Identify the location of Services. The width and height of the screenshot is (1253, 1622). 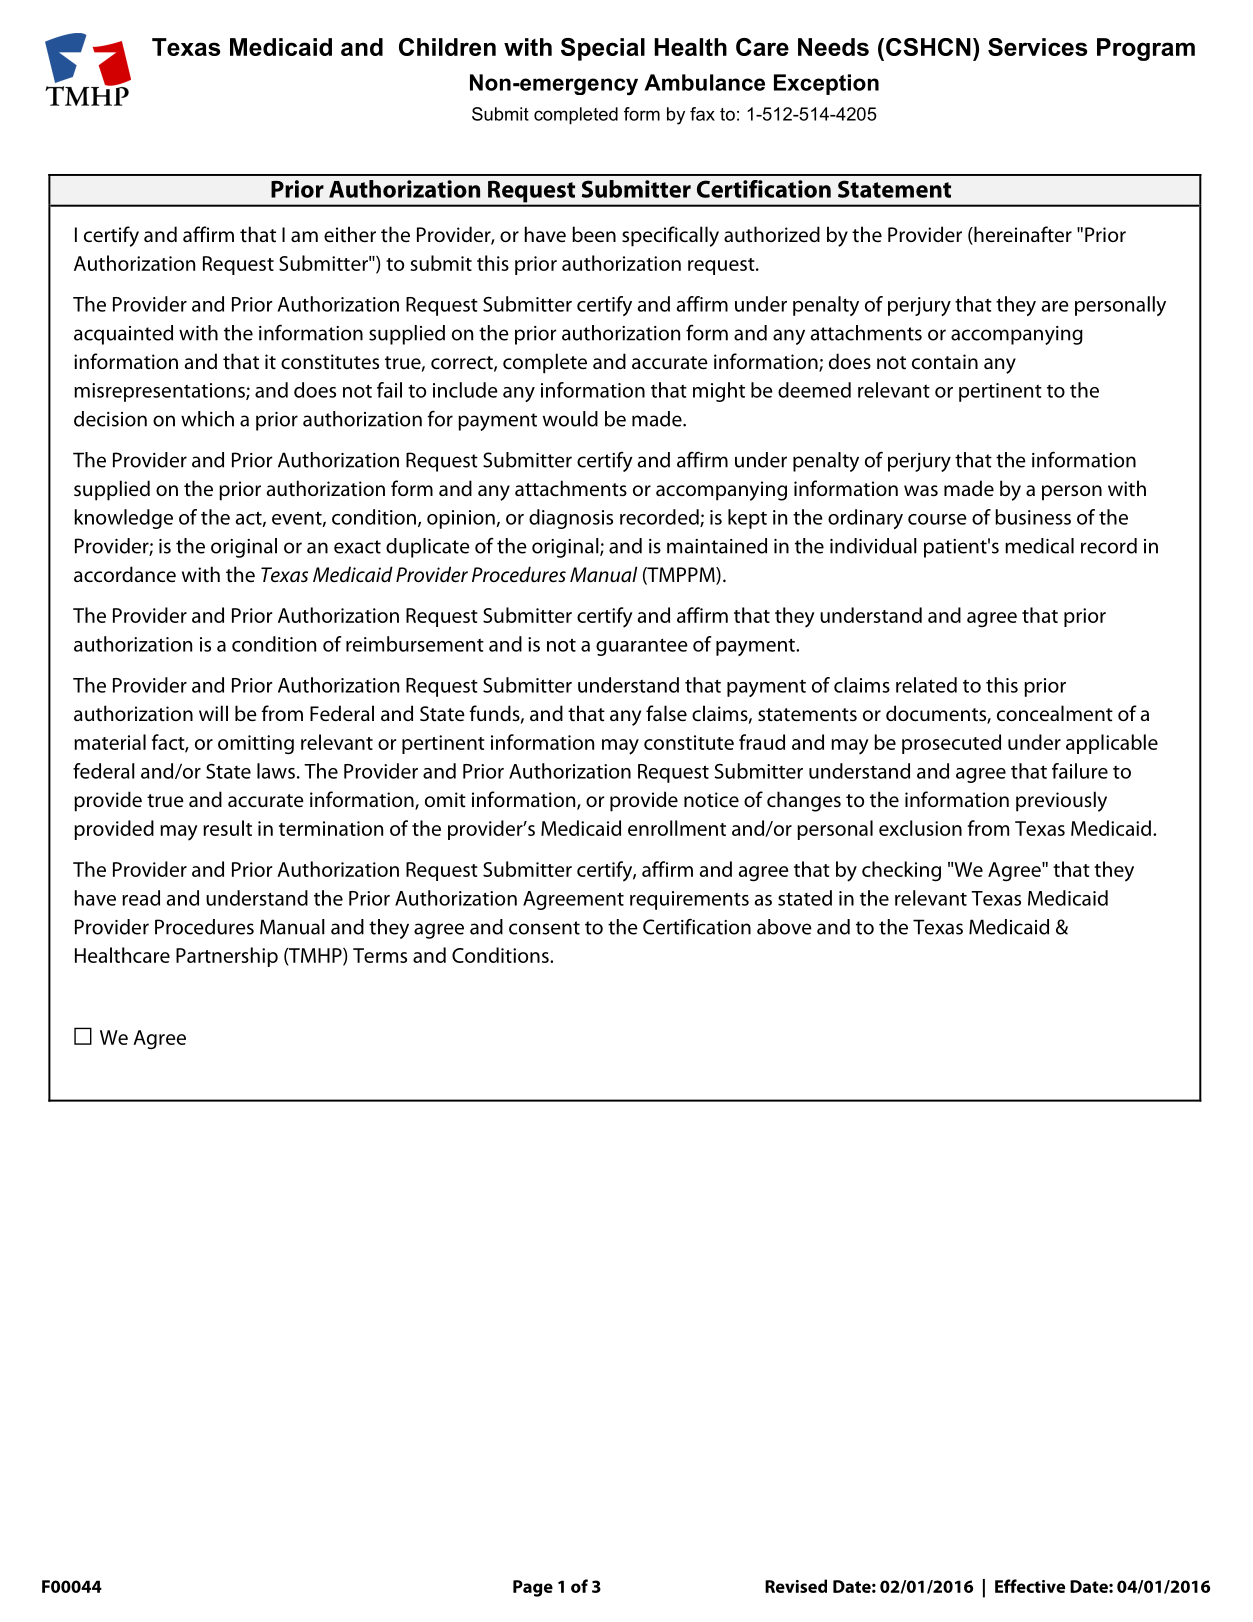
(1037, 47).
